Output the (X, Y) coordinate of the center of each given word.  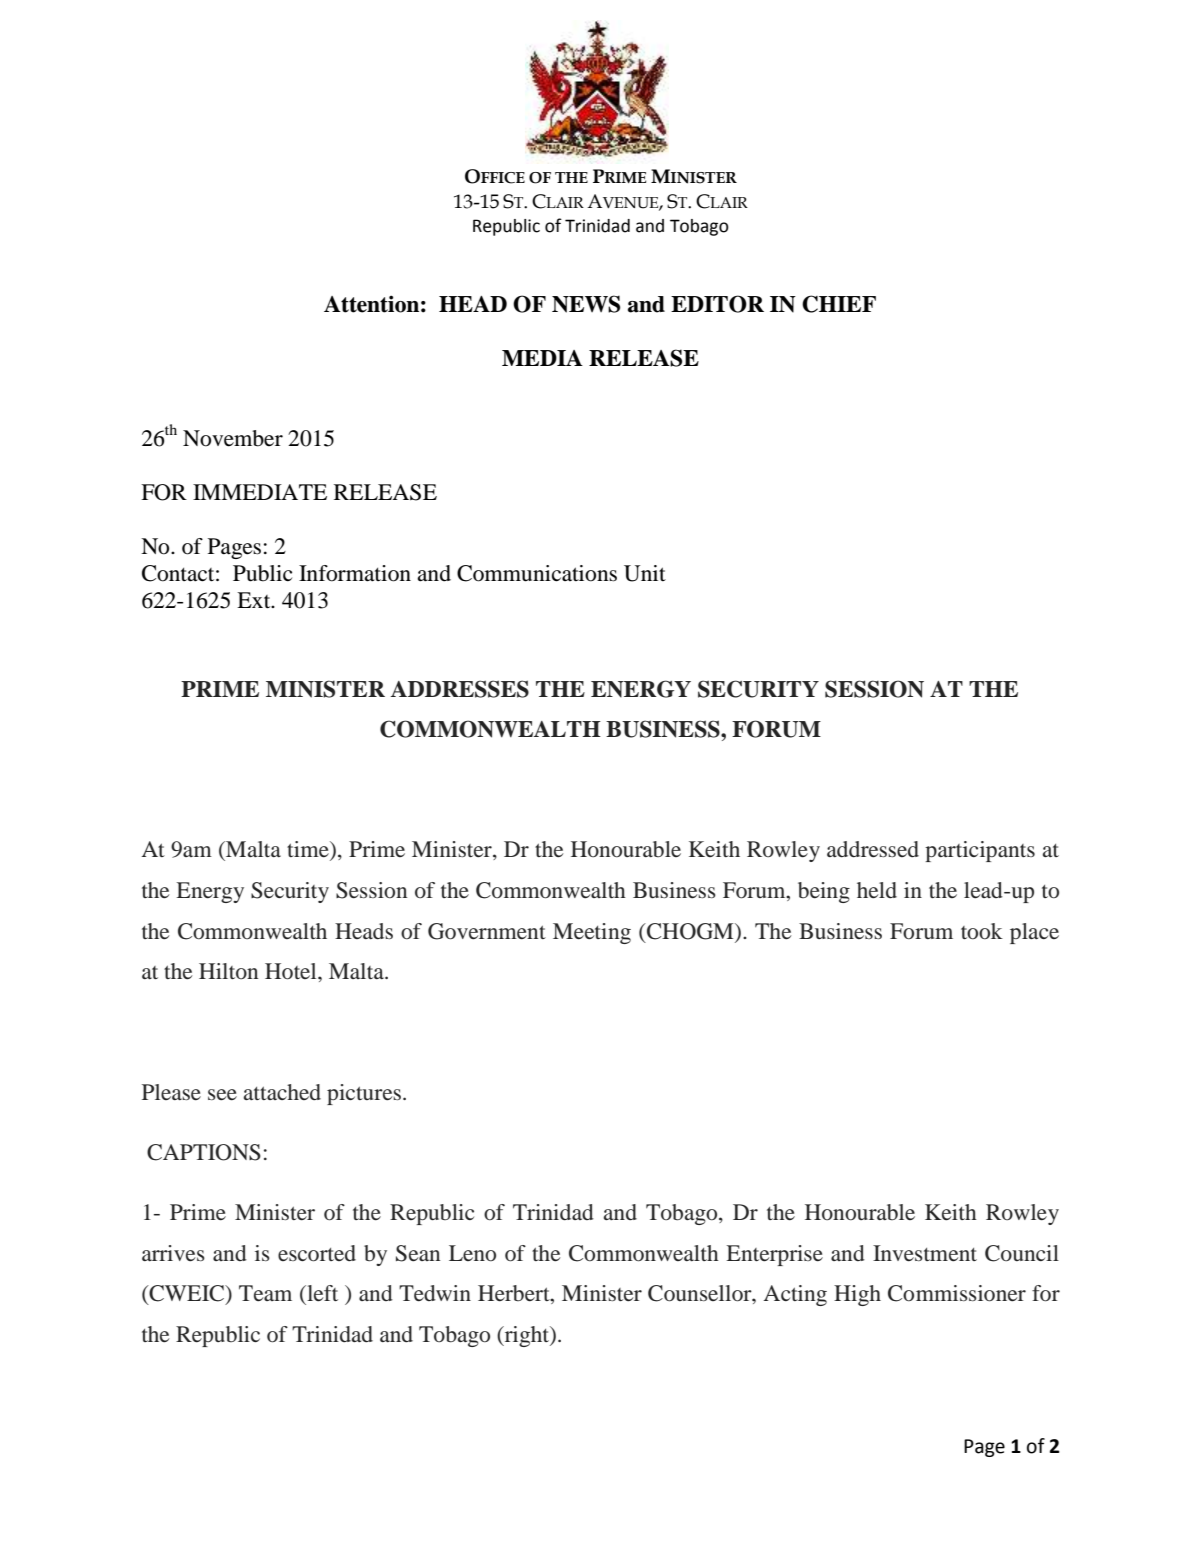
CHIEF (839, 304)
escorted (317, 1253)
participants (980, 851)
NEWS (586, 304)
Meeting (592, 933)
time (309, 850)
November (233, 438)
